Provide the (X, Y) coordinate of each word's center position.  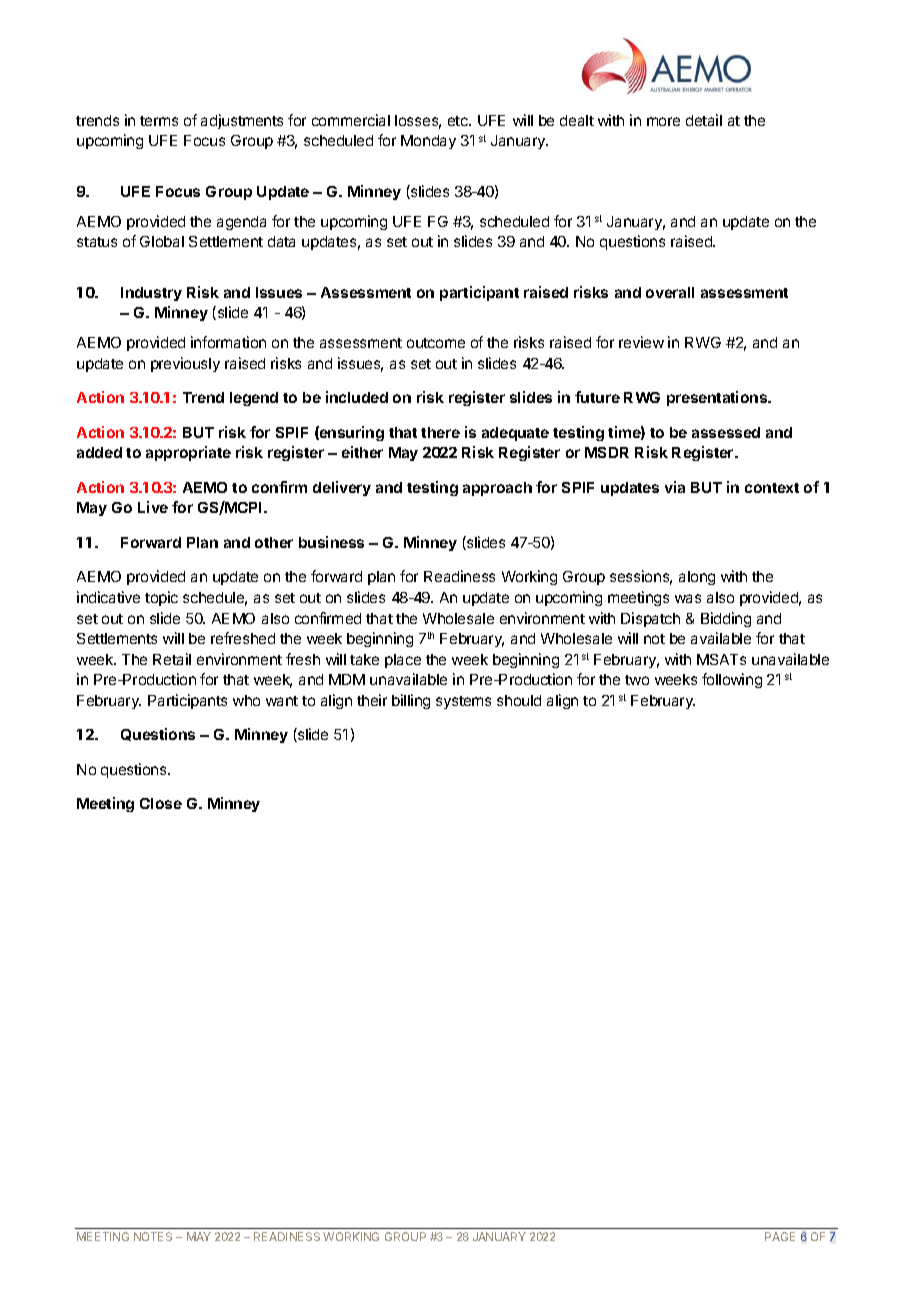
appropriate (188, 453)
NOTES (153, 1236)
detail (704, 120)
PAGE (780, 1236)
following (732, 680)
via (675, 487)
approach (497, 489)
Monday (428, 142)
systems (463, 702)
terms (159, 121)
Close (161, 803)
